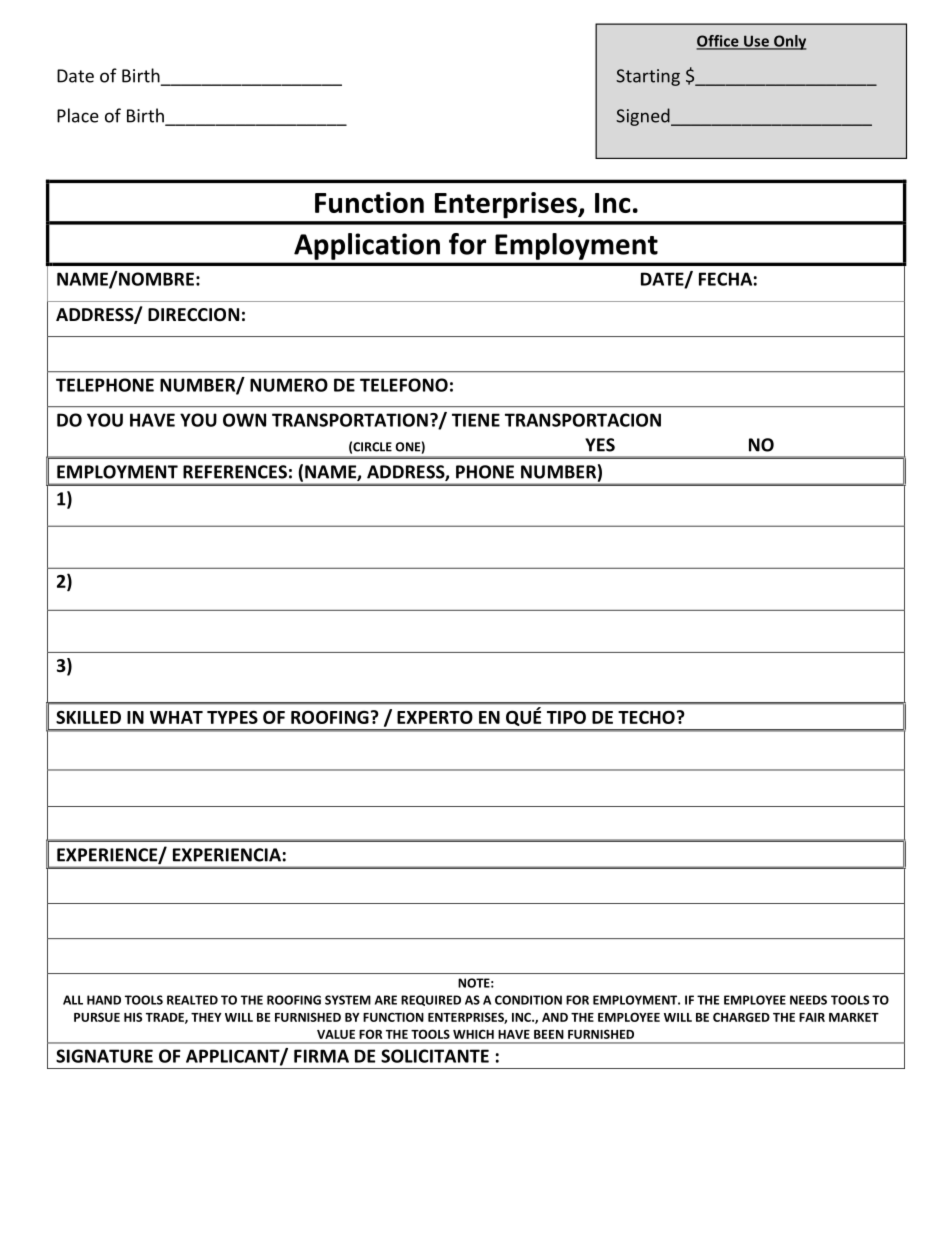 This page has height=1233, width=952. I want to click on REFERENCES, so click(235, 472).
